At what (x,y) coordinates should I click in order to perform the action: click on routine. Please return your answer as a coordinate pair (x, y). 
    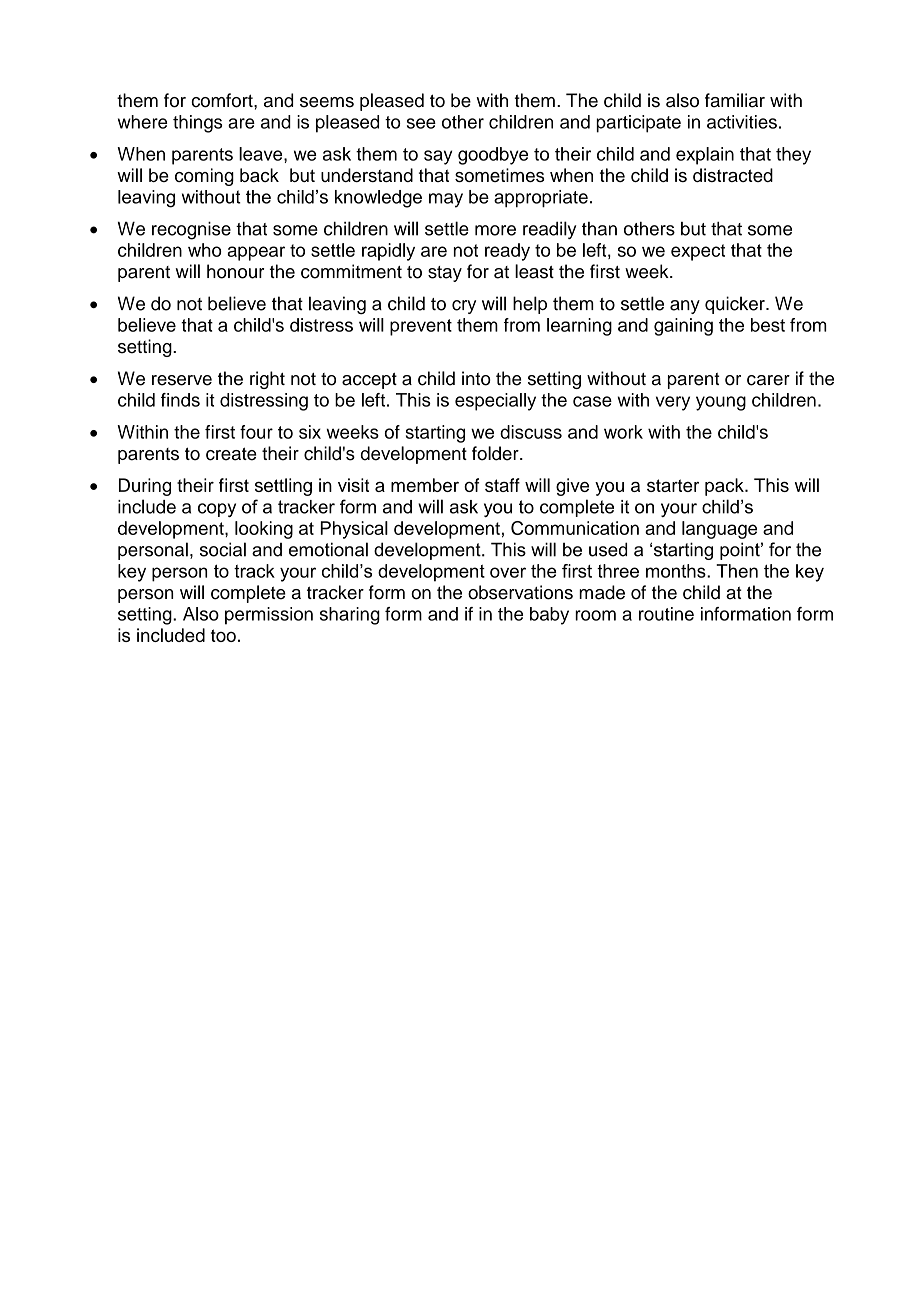
    Looking at the image, I should click on (666, 614).
